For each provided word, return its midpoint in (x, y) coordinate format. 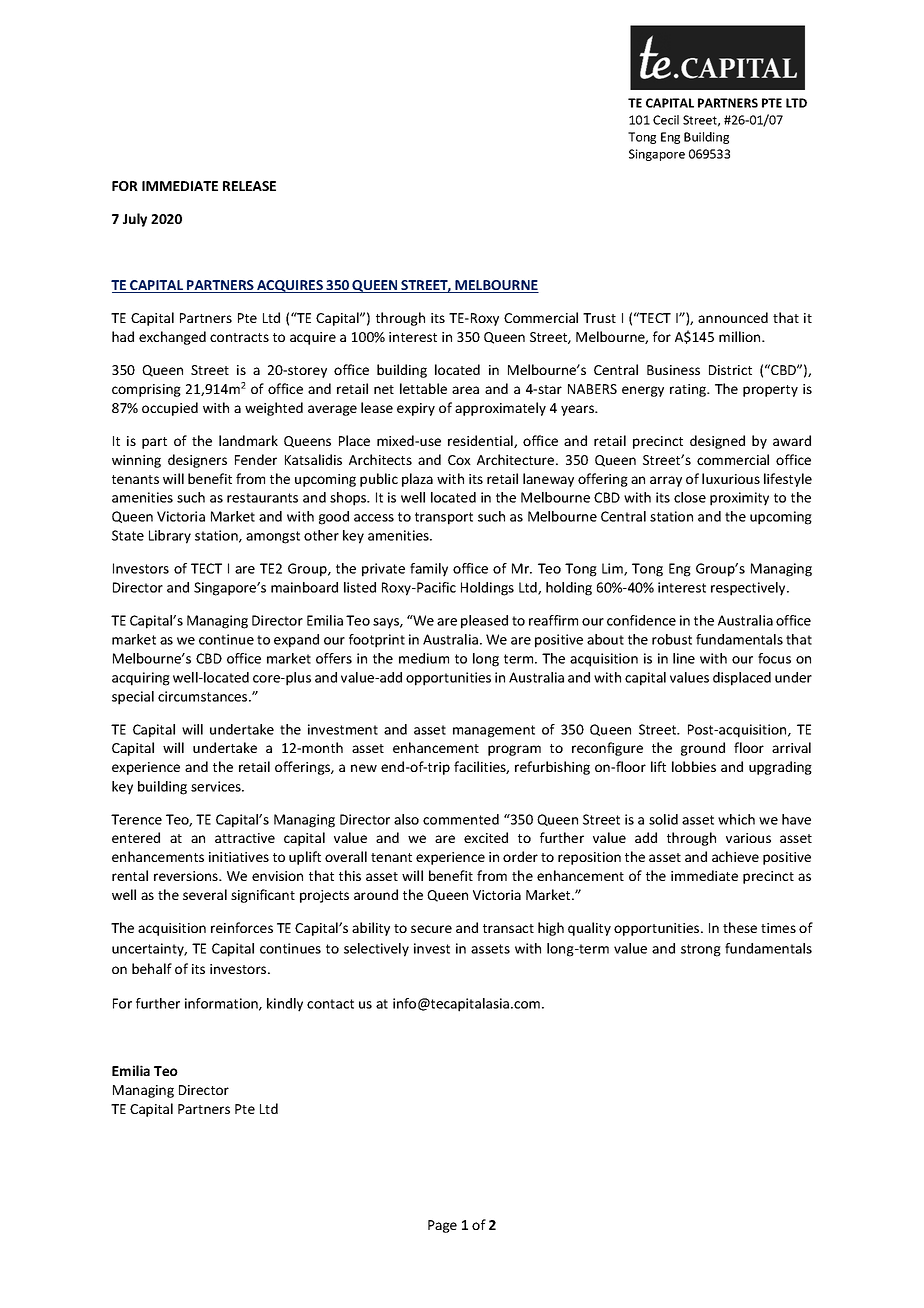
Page (442, 1226)
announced (733, 317)
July (135, 220)
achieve (735, 856)
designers (197, 461)
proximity (739, 499)
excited (486, 837)
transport (444, 518)
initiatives (239, 857)
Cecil (666, 120)
